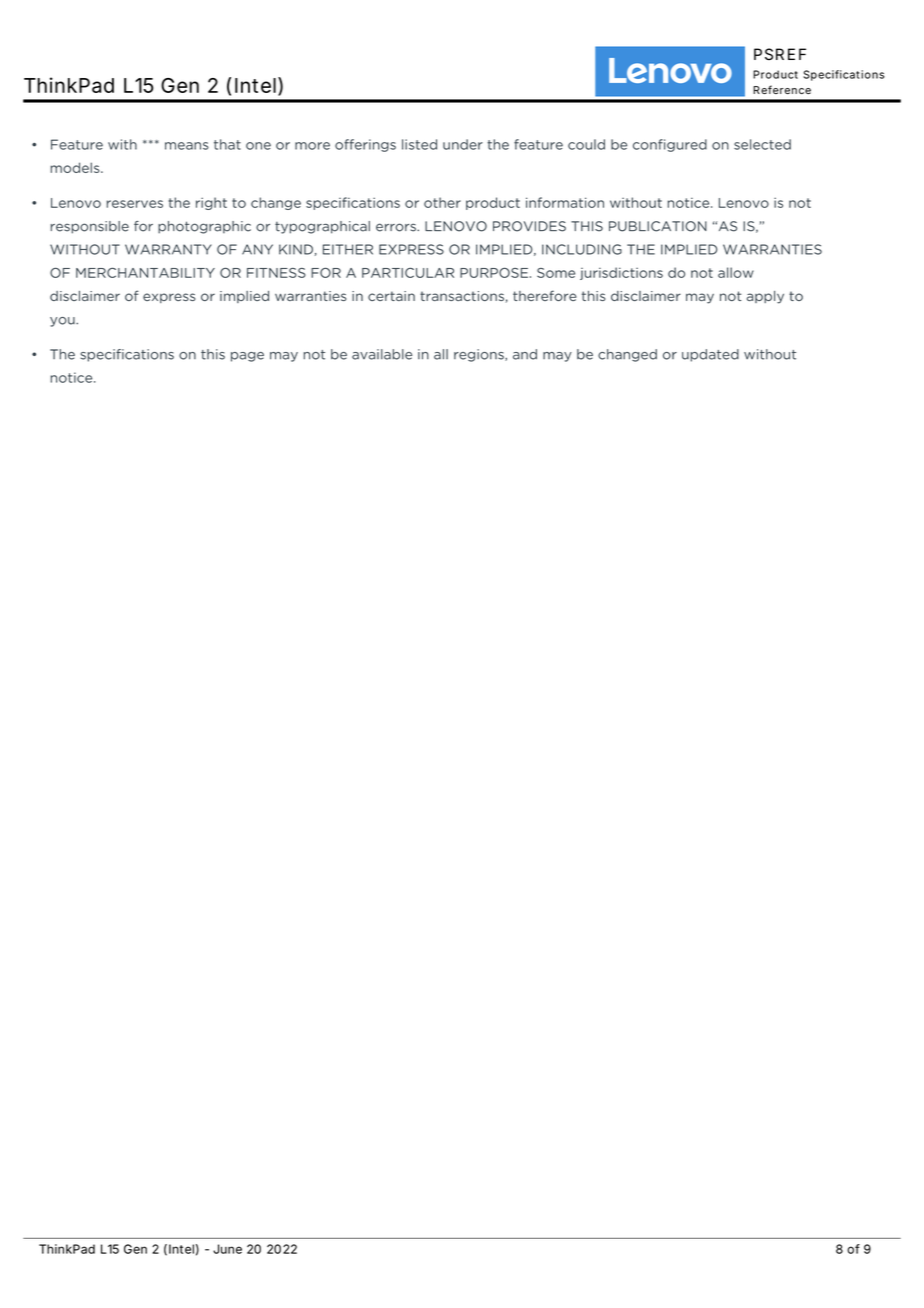 This screenshot has height=1308, width=924. Describe the element at coordinates (462, 296) in the screenshot. I see `transactions` at that location.
